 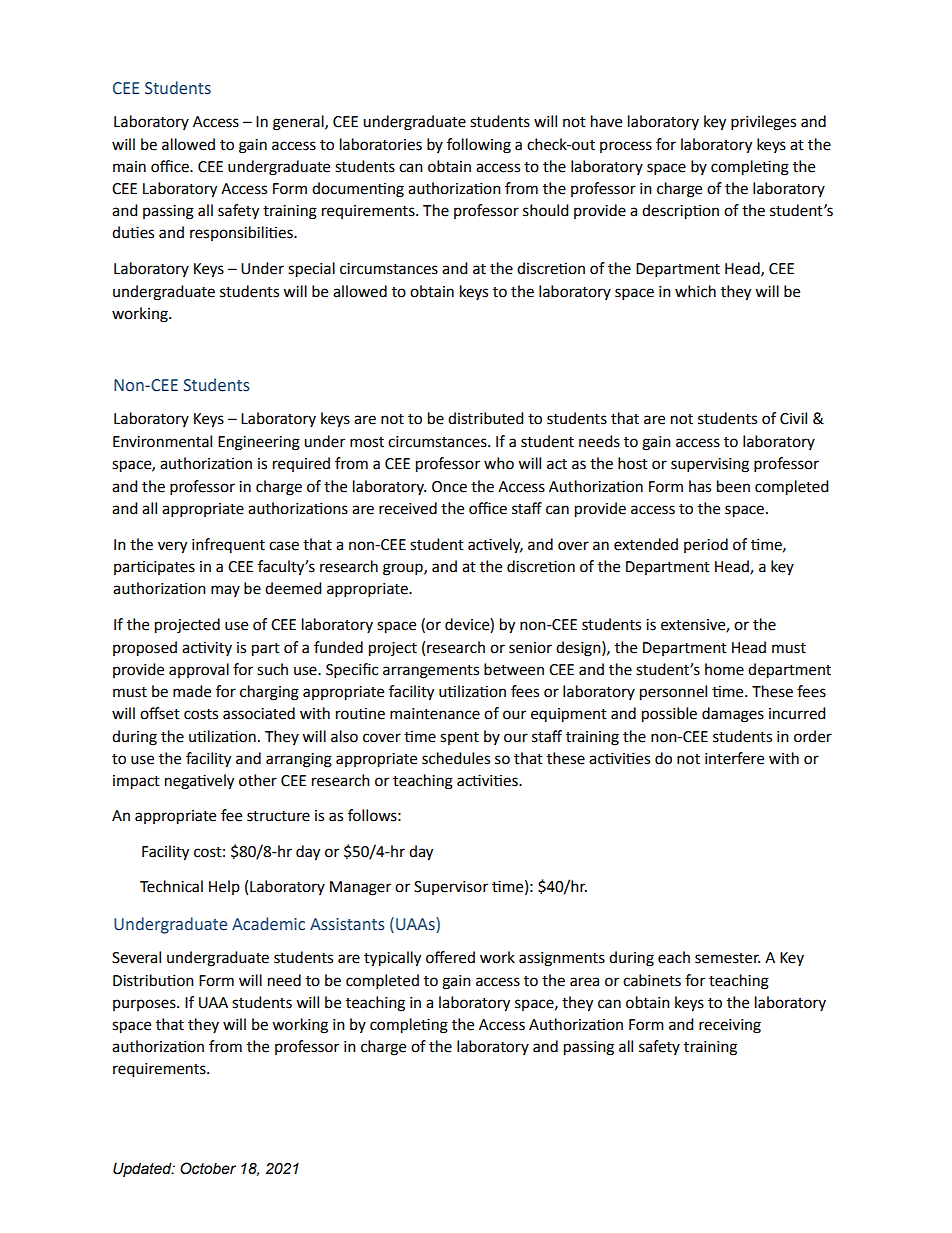 I want to click on following, so click(x=479, y=146).
